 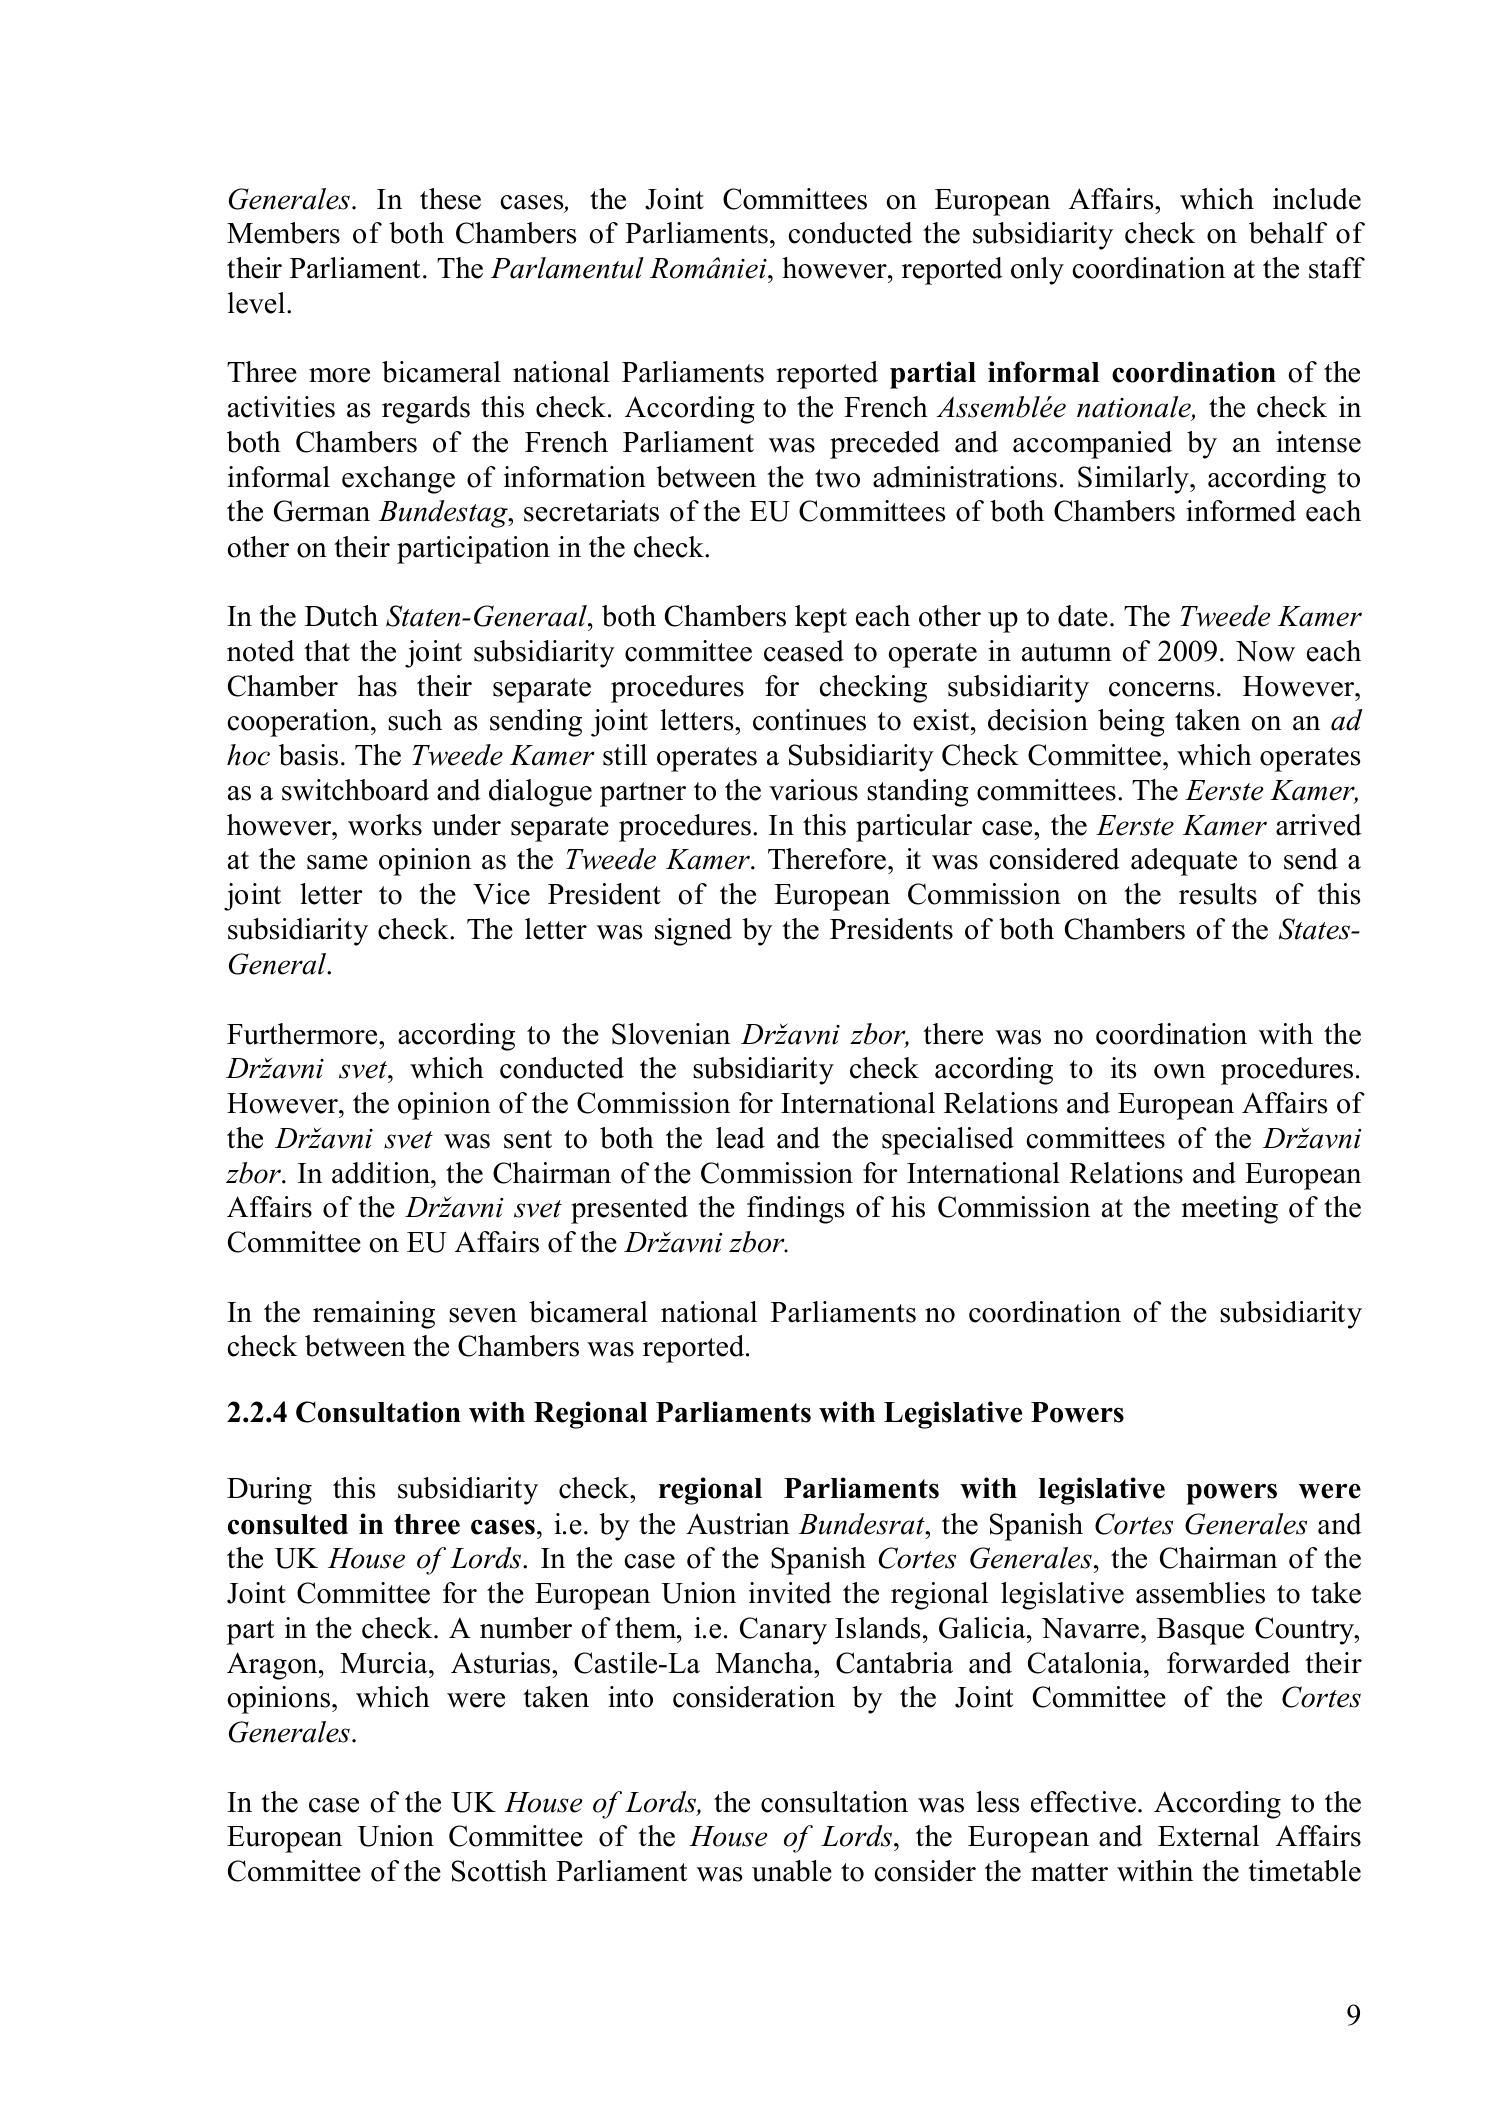 I want to click on behalf, so click(x=1288, y=233).
